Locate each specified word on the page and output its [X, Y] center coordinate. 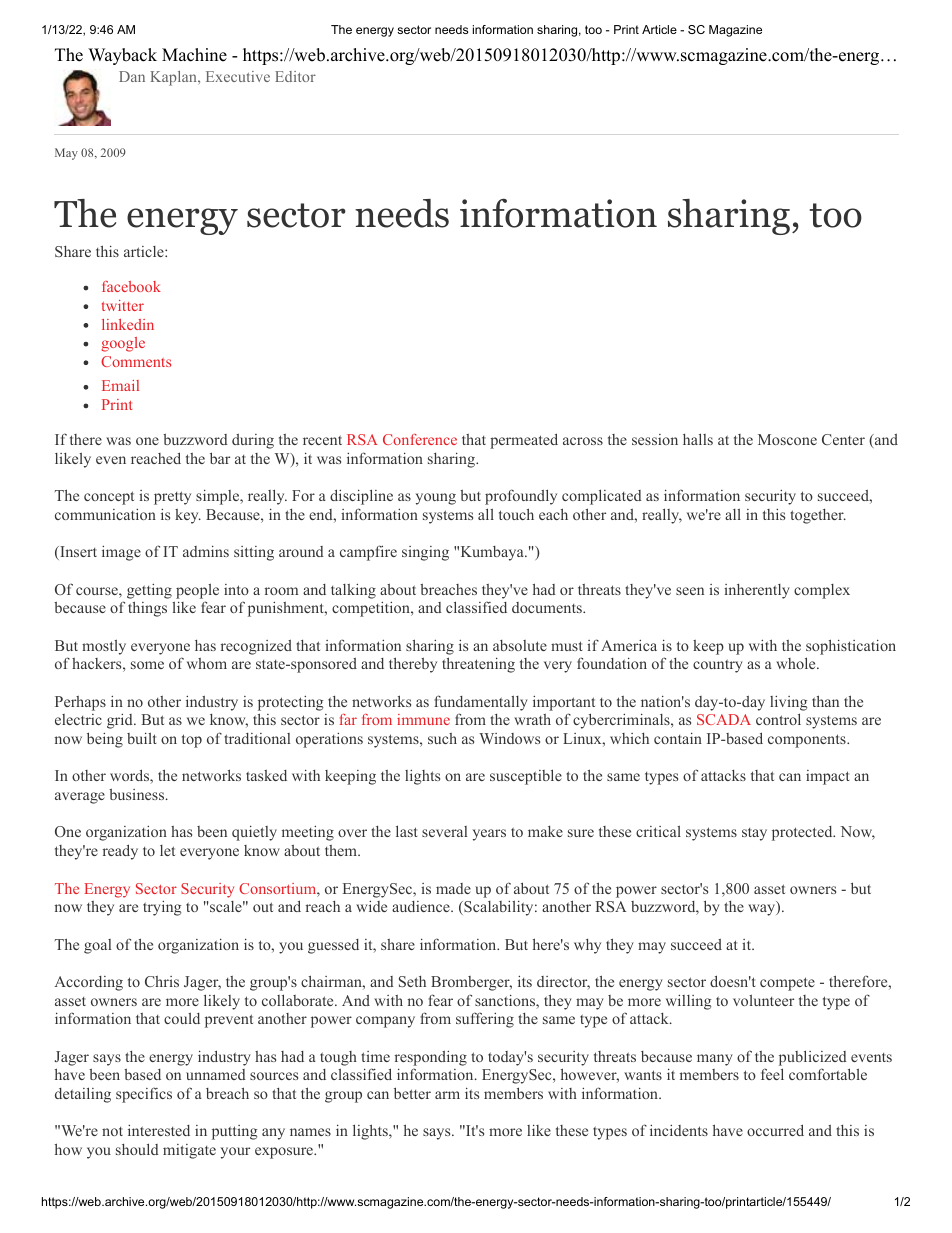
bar [220, 458]
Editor [295, 76]
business [136, 794]
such [442, 738]
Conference [420, 439]
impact [828, 777]
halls [698, 439]
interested [159, 1130]
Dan [132, 76]
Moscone [787, 439]
